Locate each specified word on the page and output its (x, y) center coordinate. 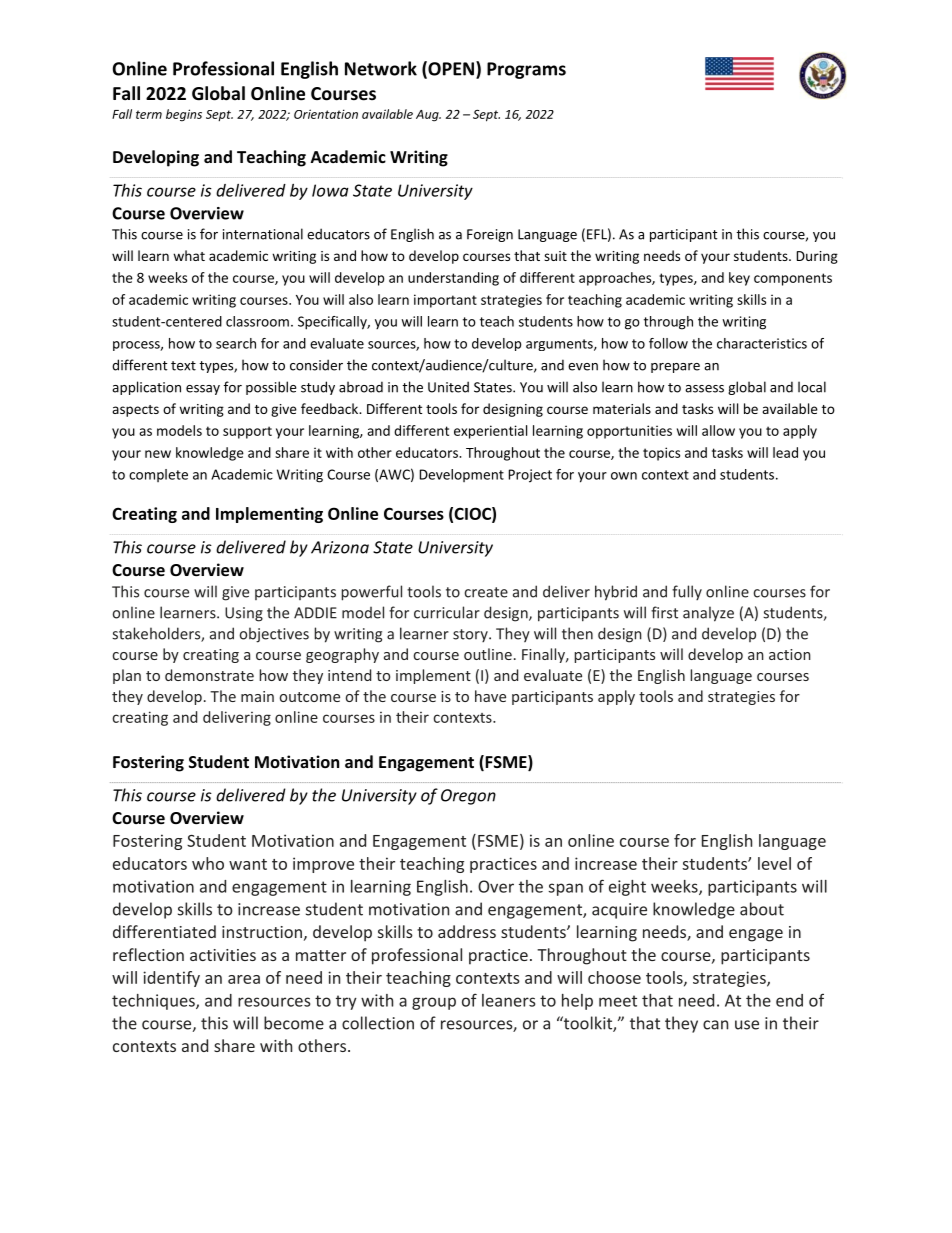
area (244, 979)
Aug (428, 116)
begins (184, 115)
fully (687, 592)
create (486, 592)
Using (244, 614)
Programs (526, 70)
